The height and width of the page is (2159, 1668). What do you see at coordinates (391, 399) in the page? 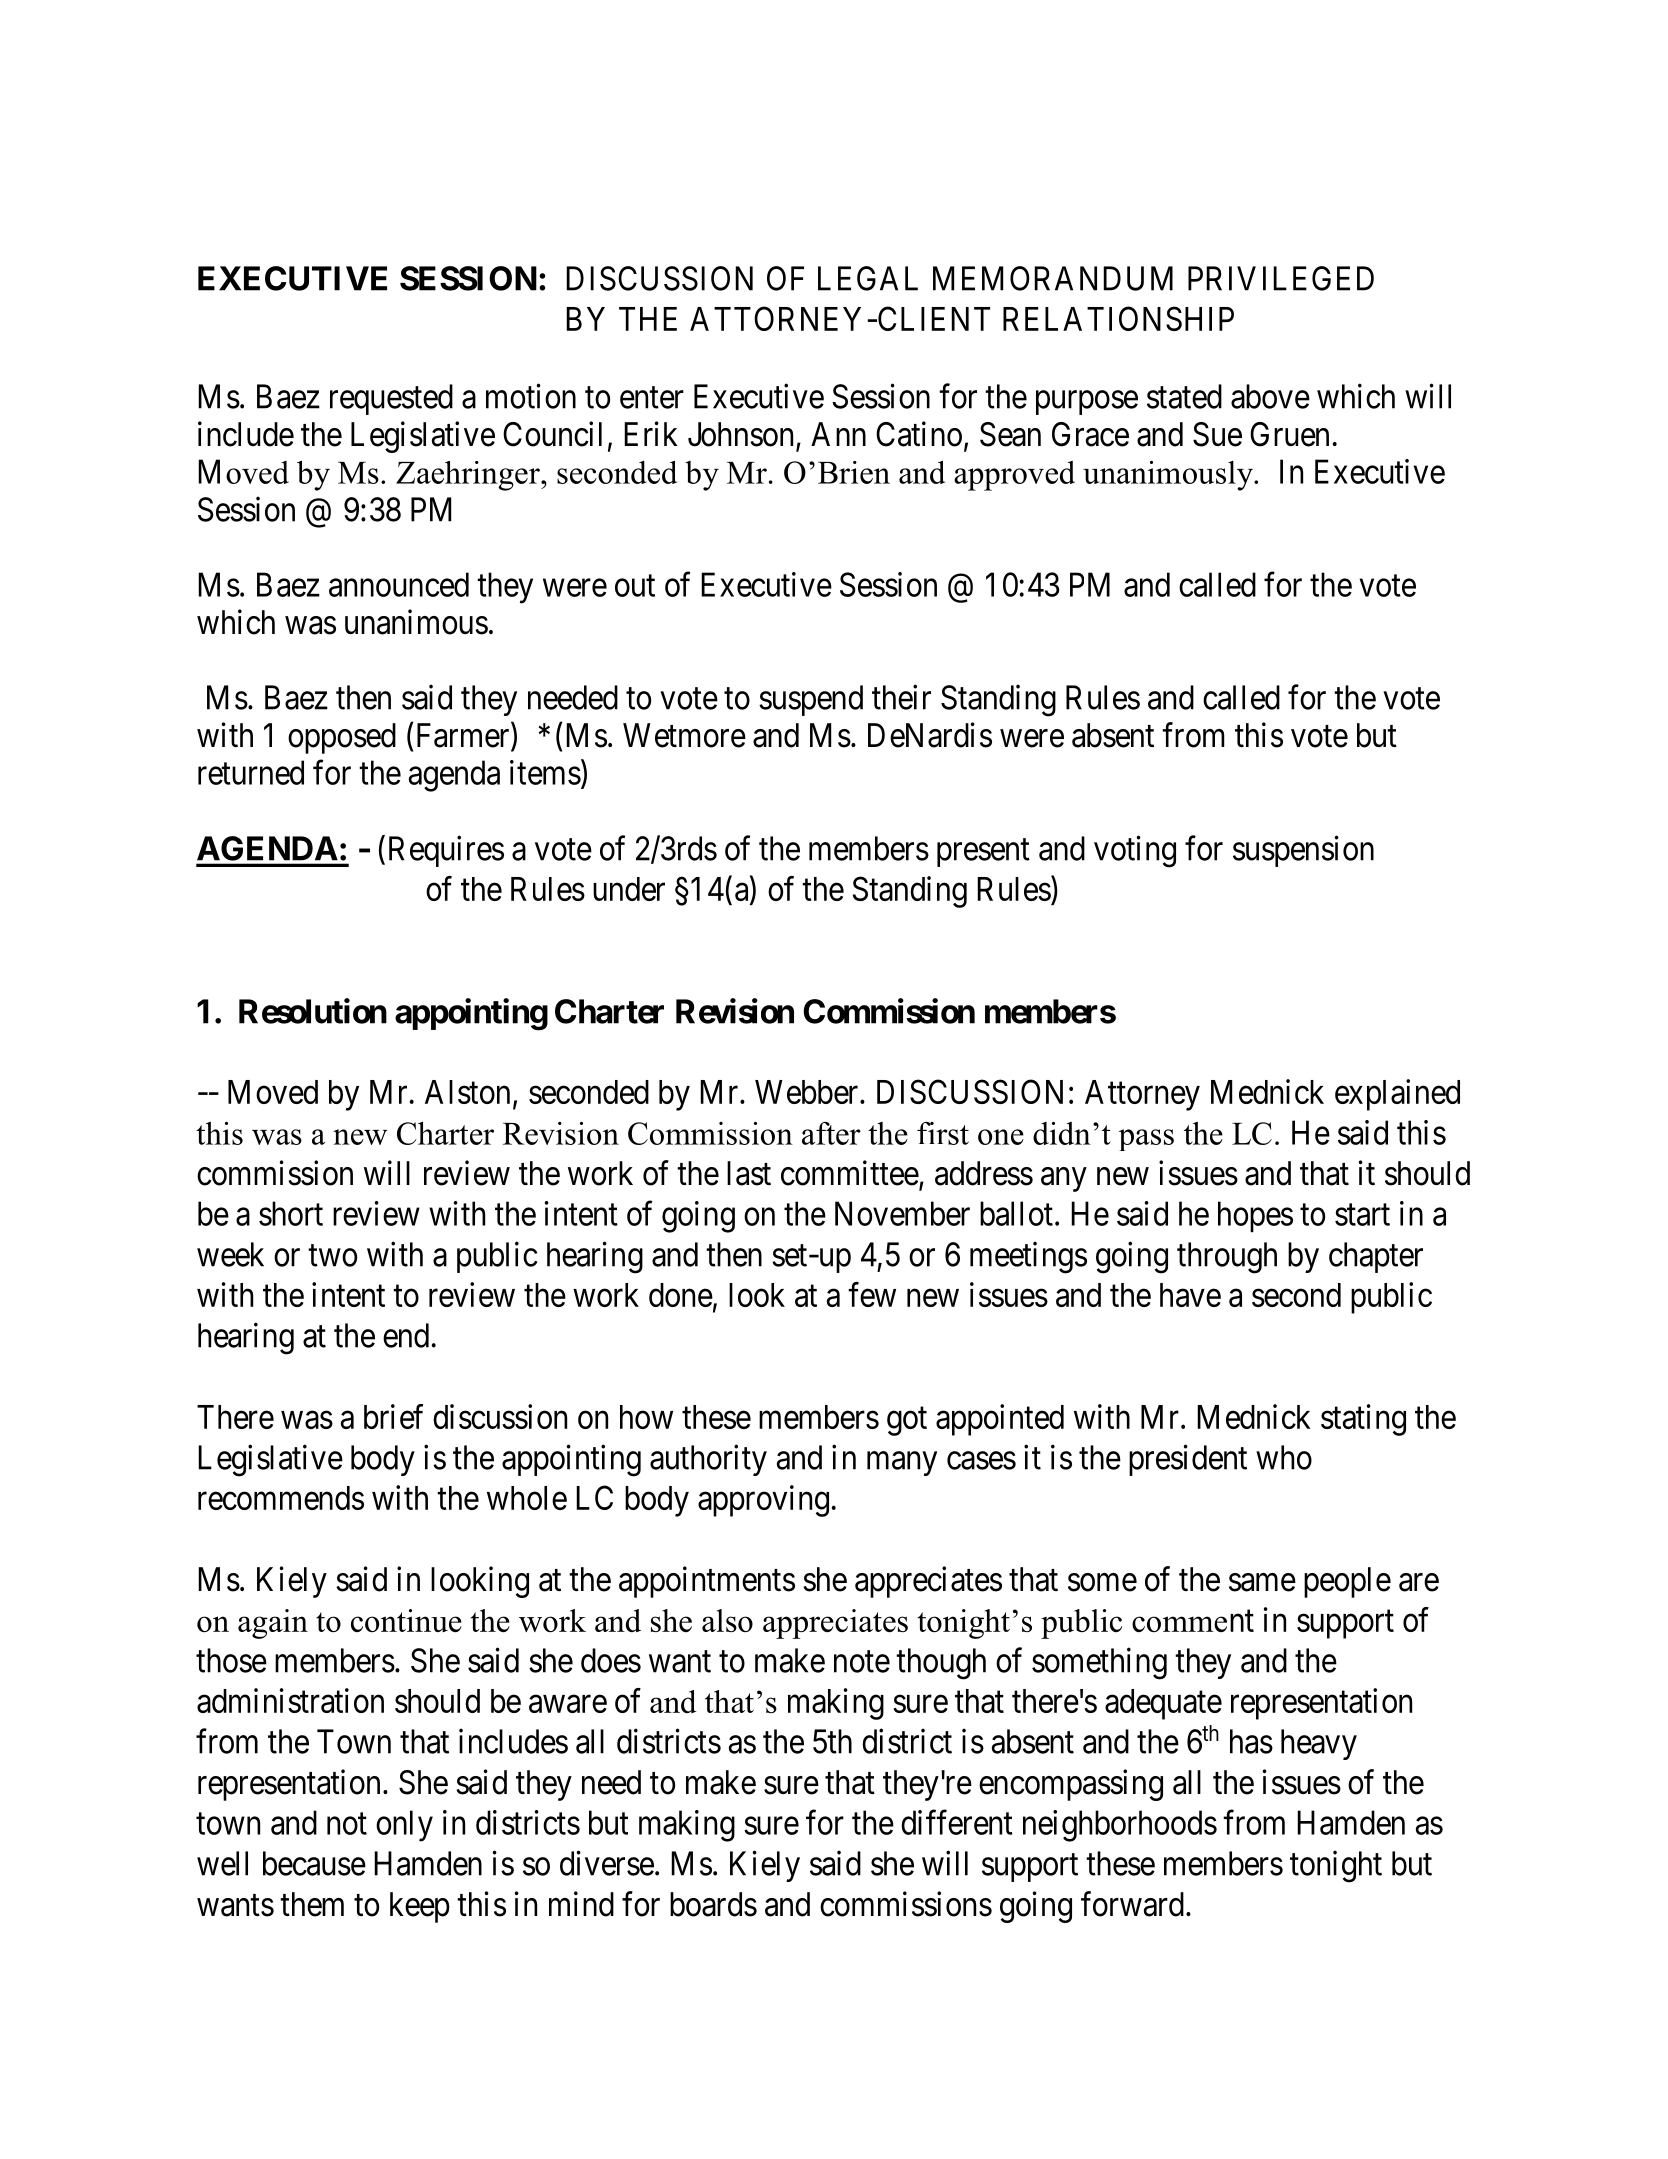
I see `requested` at bounding box center [391, 399].
